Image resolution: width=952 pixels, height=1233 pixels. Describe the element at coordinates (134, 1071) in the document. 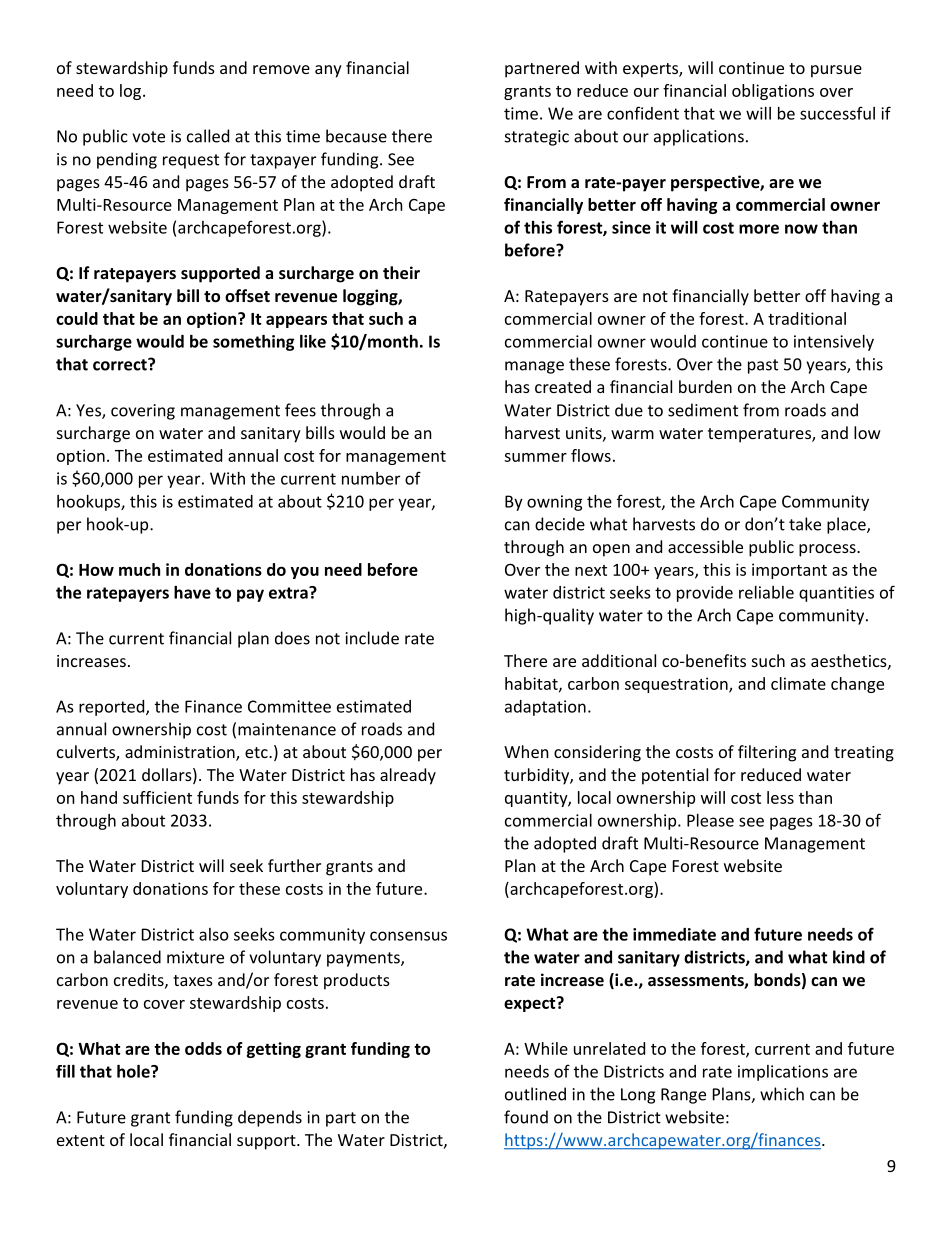

I see `hole` at that location.
